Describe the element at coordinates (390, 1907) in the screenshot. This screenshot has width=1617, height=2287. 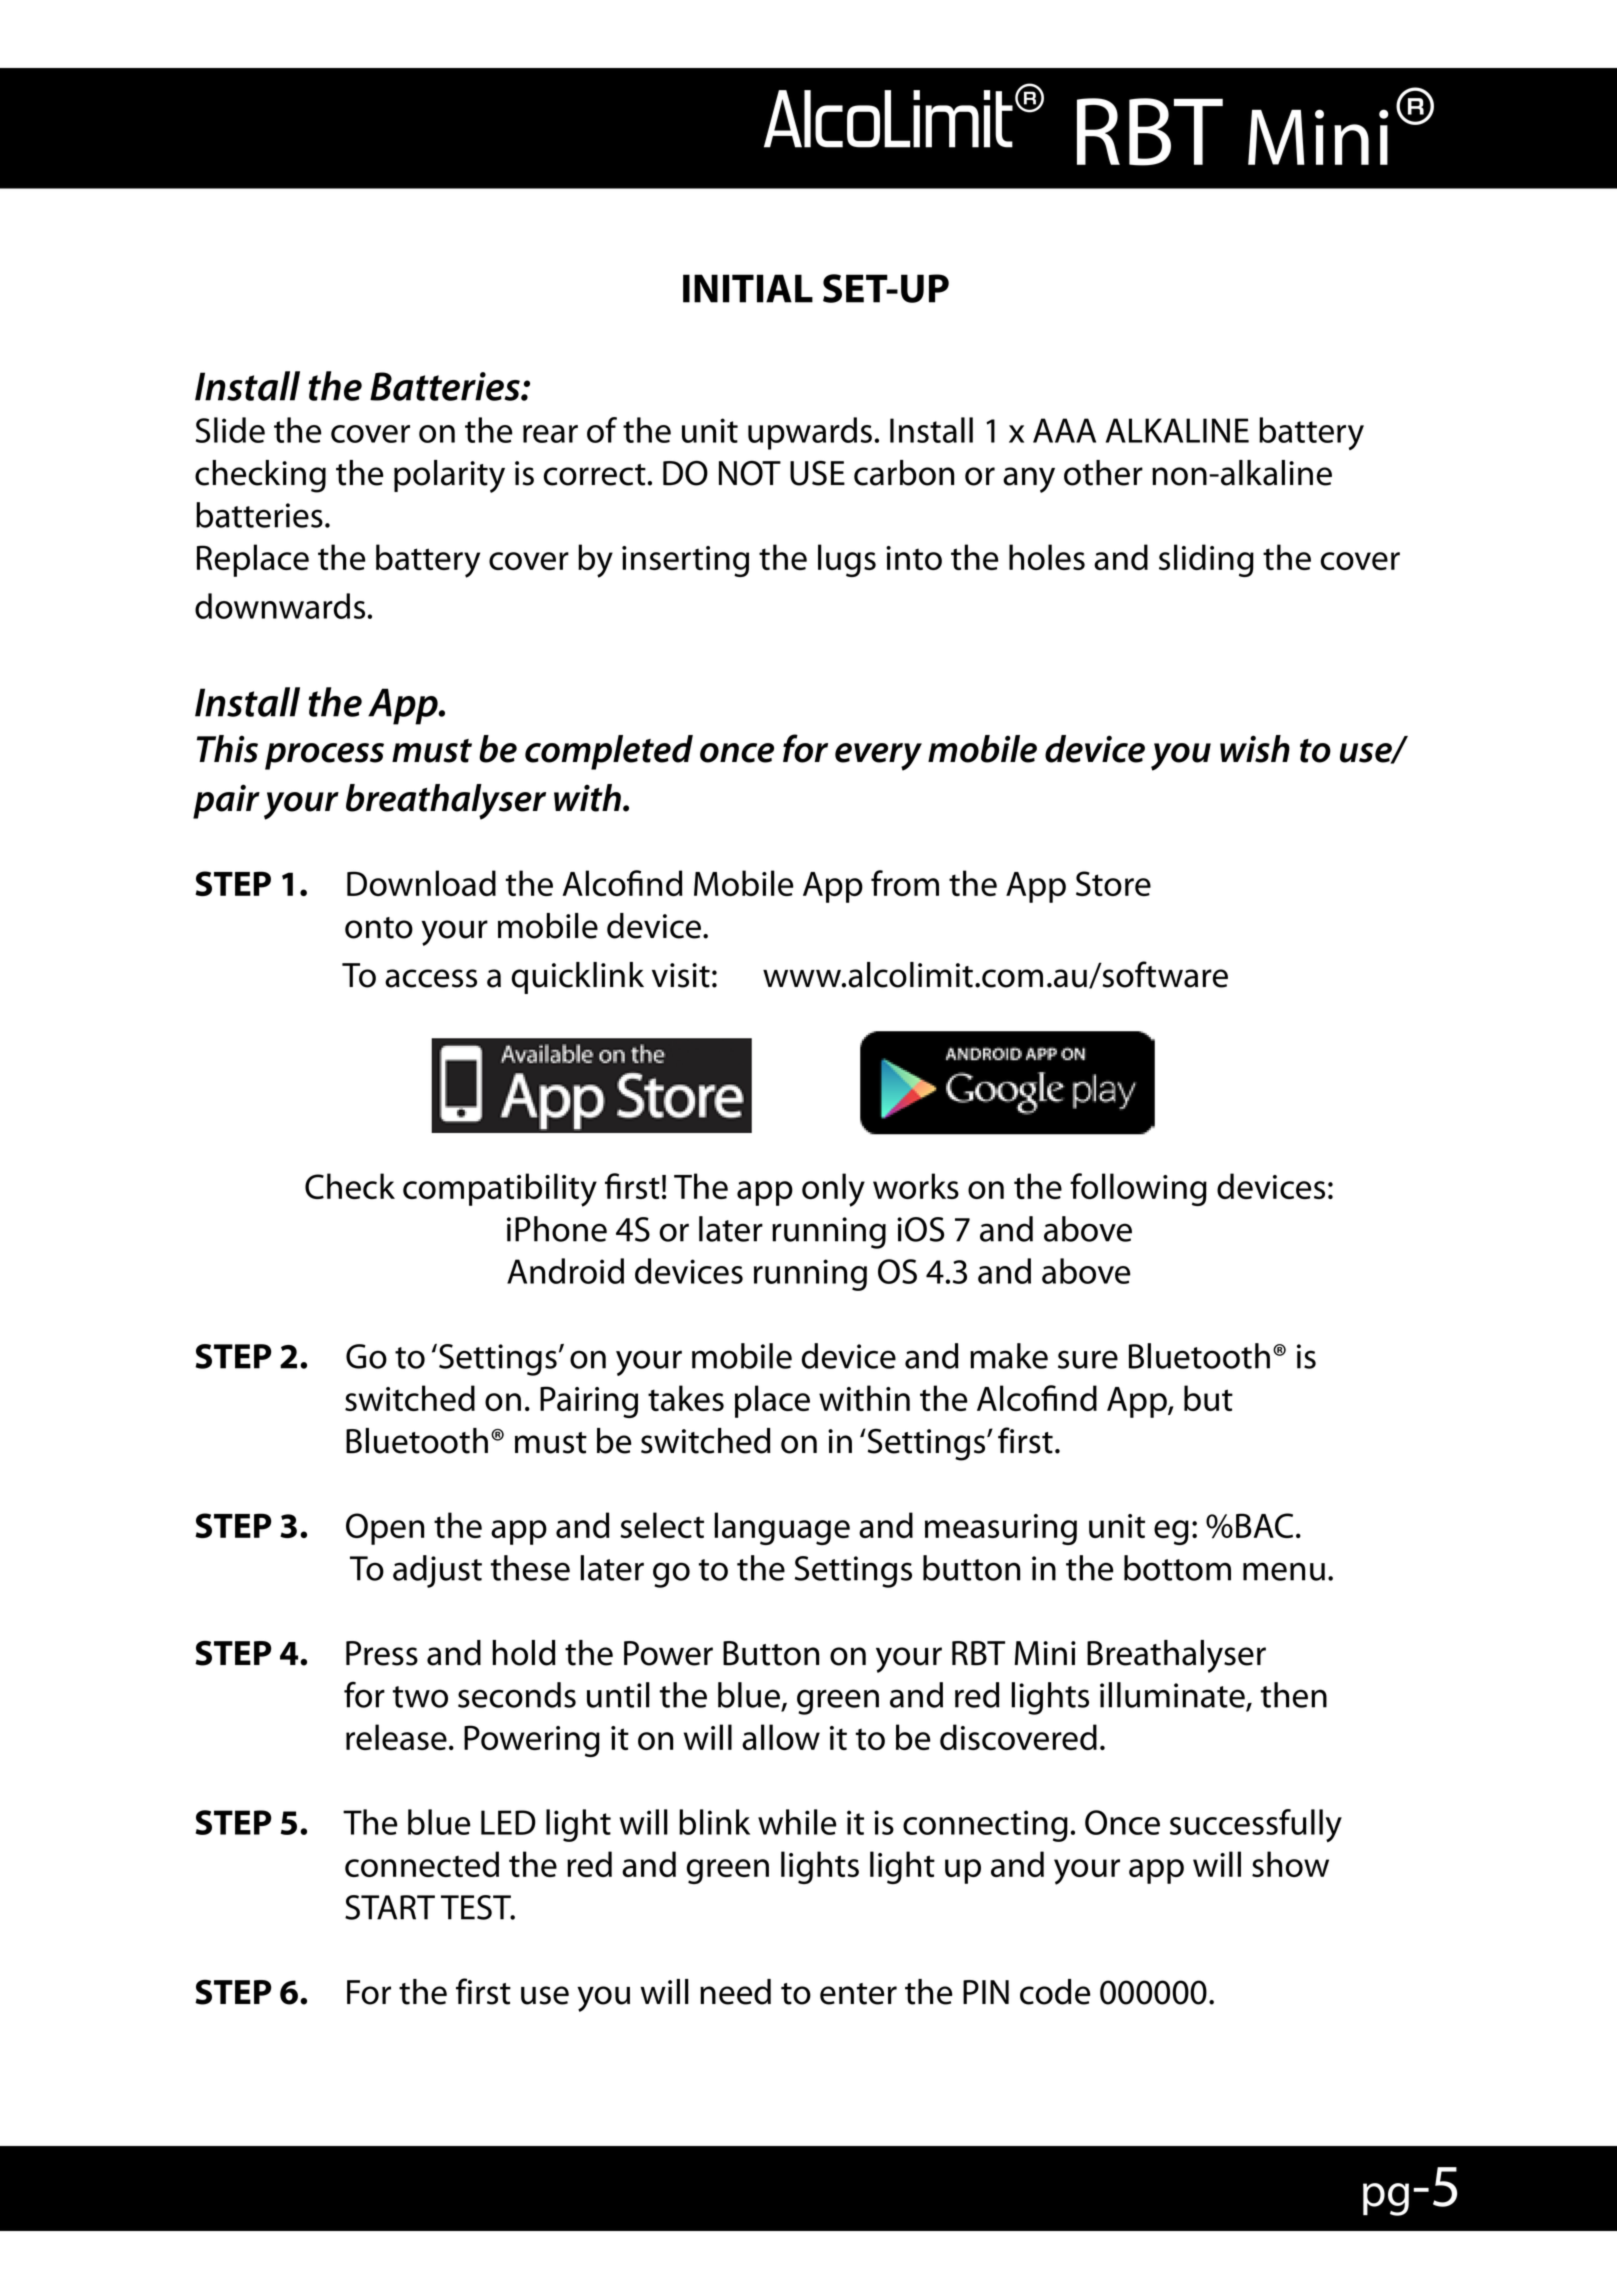
I see `START` at that location.
